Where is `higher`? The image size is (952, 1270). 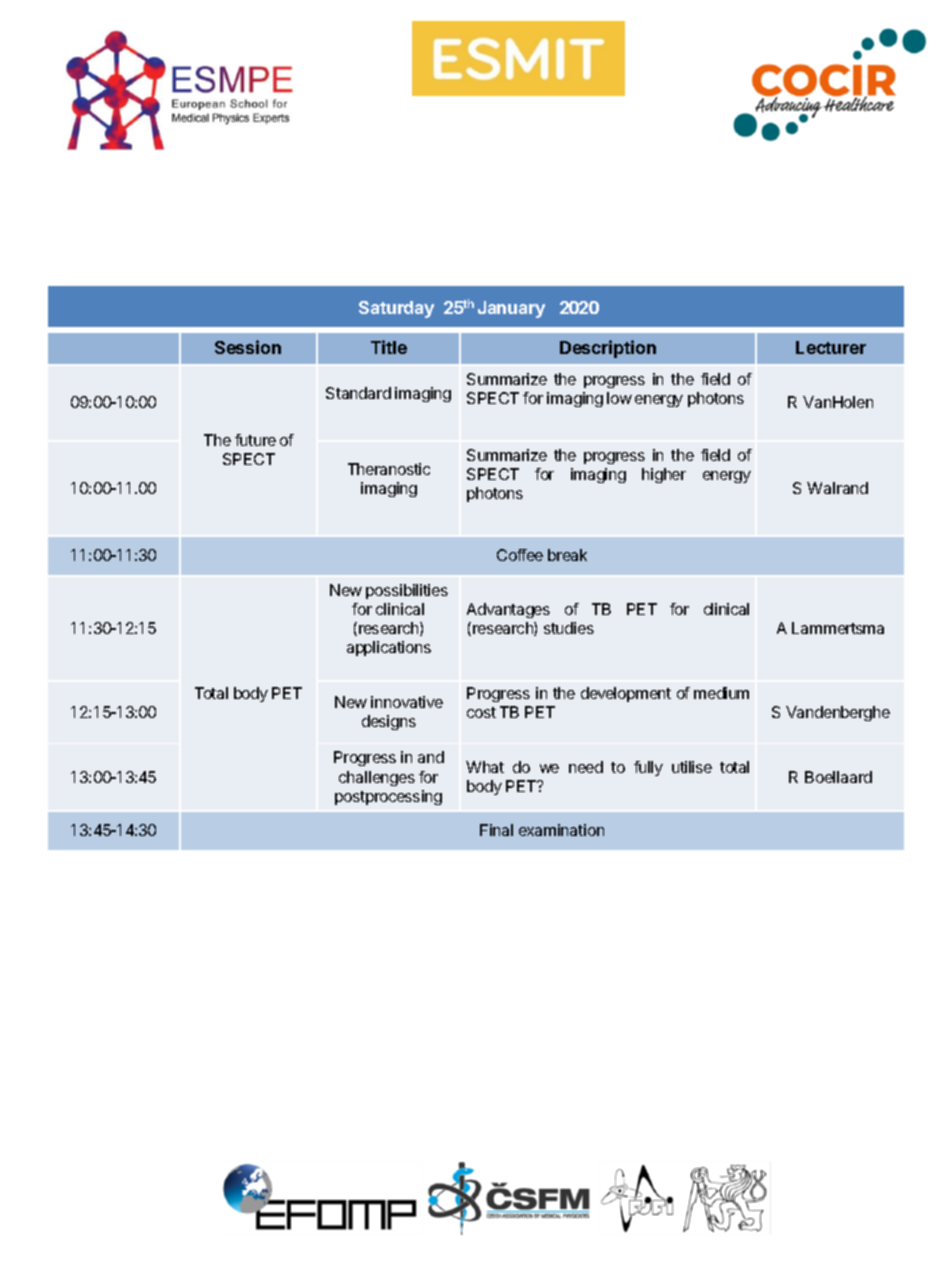
higher is located at coordinates (664, 475).
